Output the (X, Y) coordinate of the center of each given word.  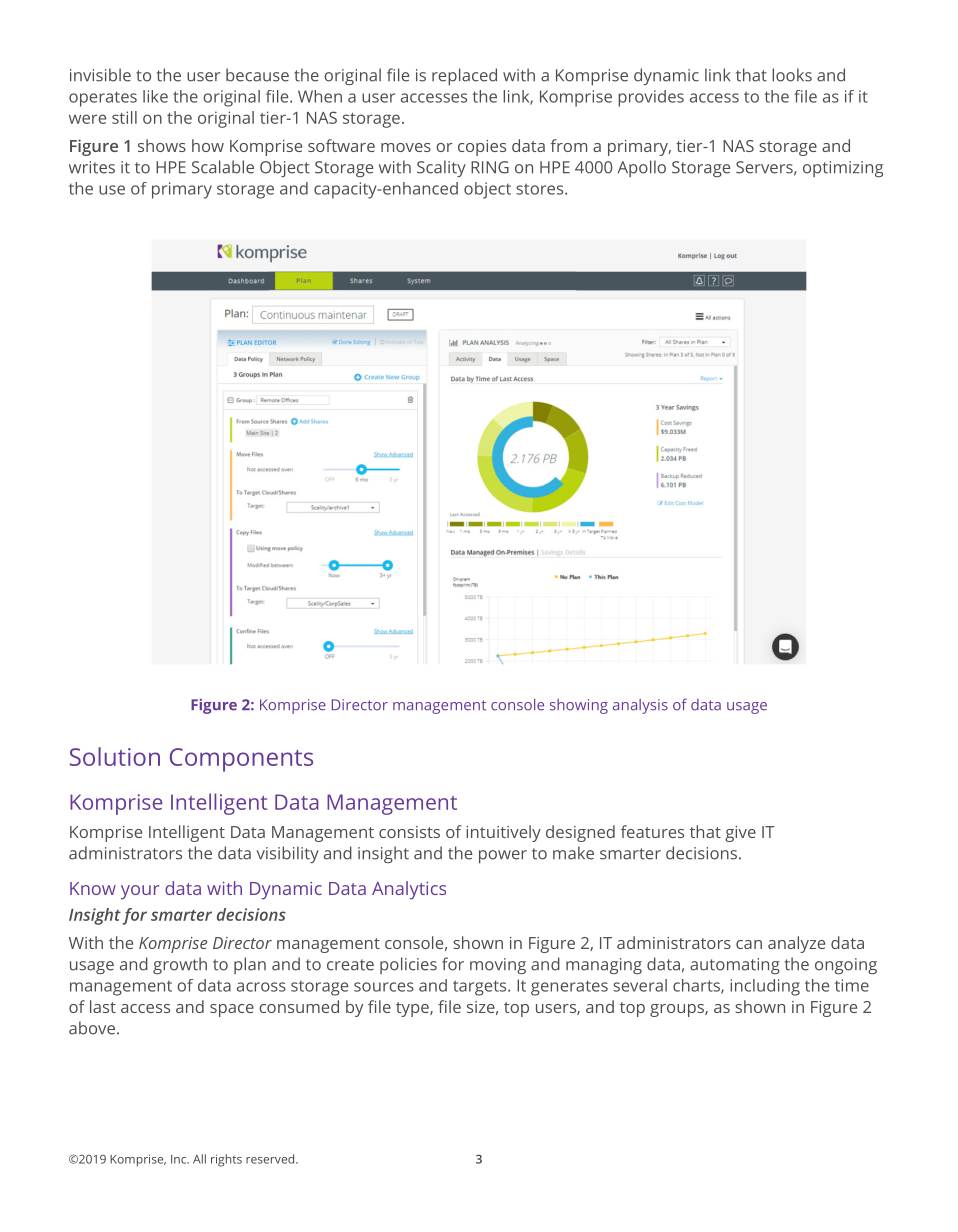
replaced (464, 76)
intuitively (503, 833)
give (740, 834)
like (155, 96)
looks (792, 75)
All (199, 1159)
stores (541, 189)
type (413, 1009)
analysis (640, 706)
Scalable (223, 167)
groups (678, 1010)
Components (241, 760)
